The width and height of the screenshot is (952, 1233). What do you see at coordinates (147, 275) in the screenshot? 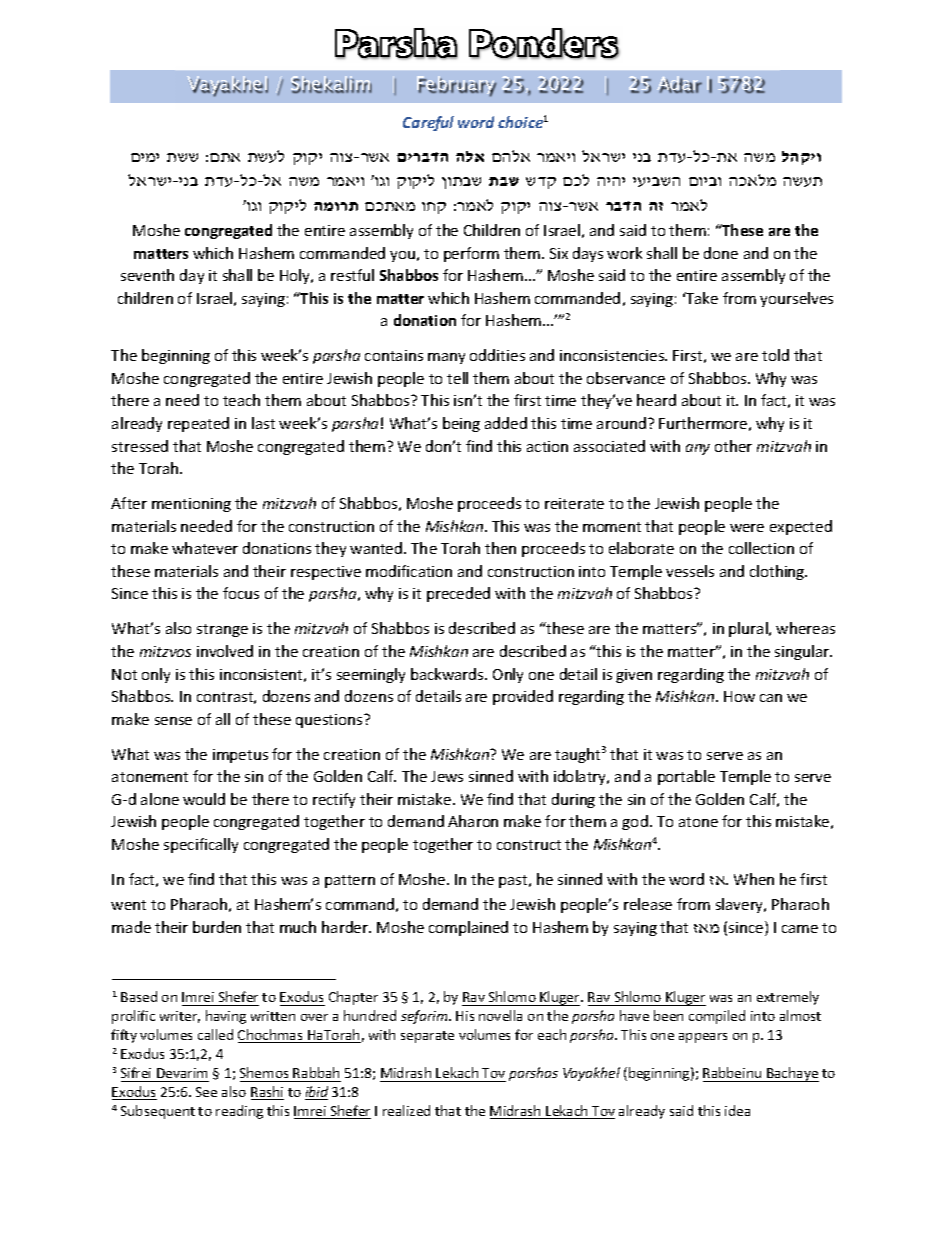
I see `seventh` at bounding box center [147, 275].
